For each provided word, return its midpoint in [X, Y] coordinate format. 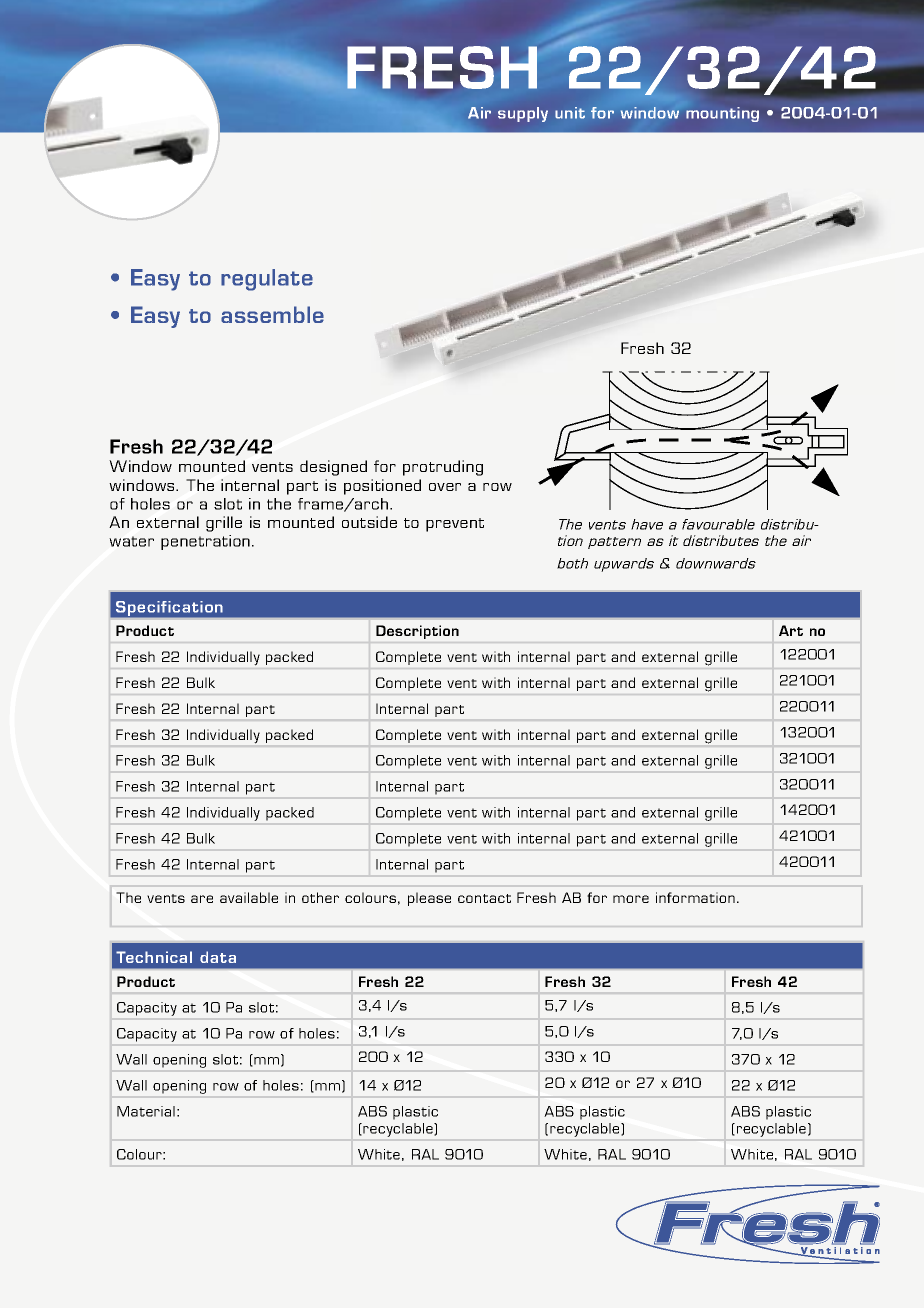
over [445, 487]
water [131, 541]
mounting [722, 114]
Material [146, 1111]
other [320, 897]
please [429, 899]
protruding [443, 468]
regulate [267, 280]
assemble [272, 314]
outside [369, 522]
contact [484, 898]
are [202, 899]
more [631, 899]
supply [523, 114]
